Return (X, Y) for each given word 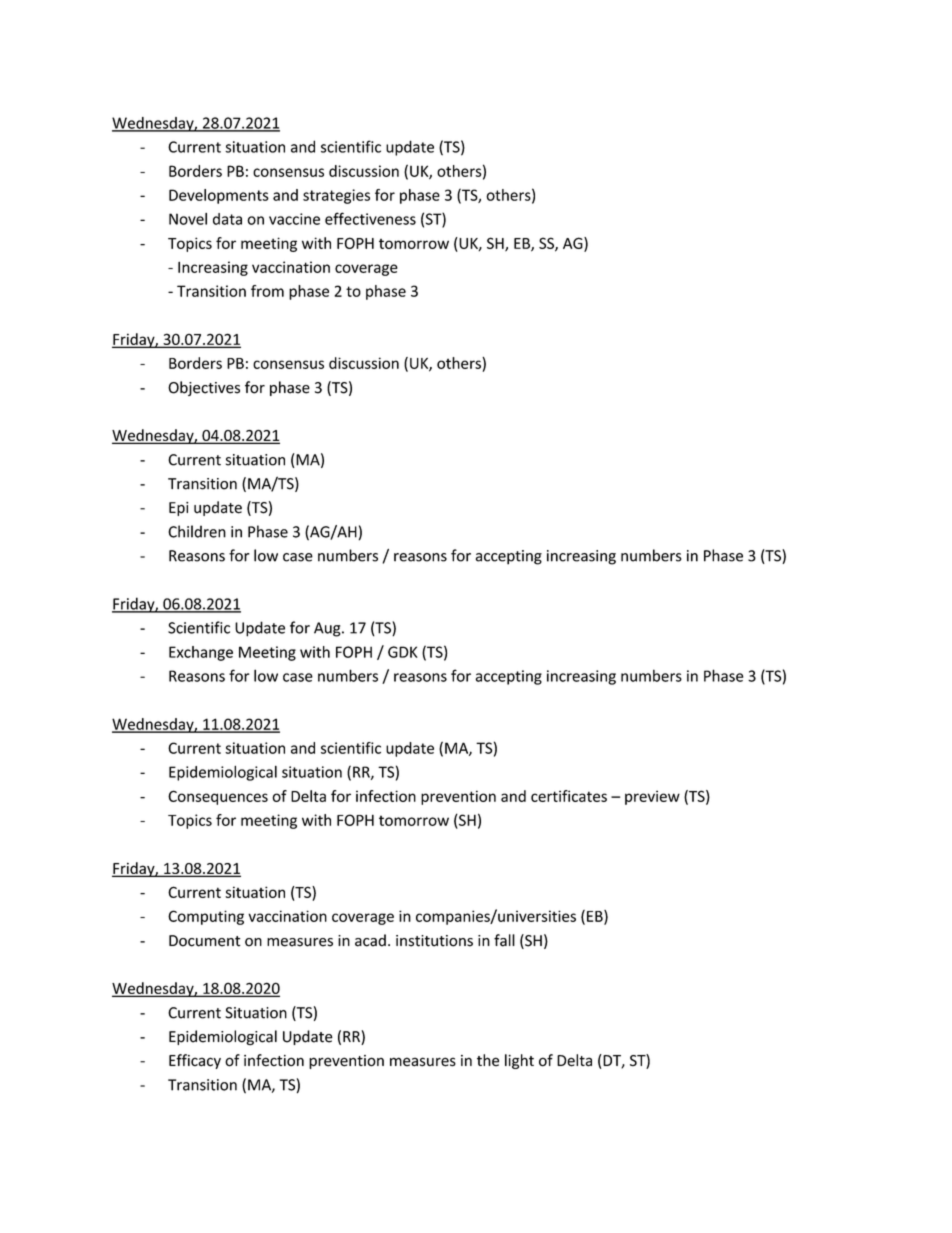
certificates (569, 796)
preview (652, 797)
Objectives (204, 388)
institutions (434, 941)
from (267, 291)
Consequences (218, 797)
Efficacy (195, 1061)
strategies (336, 196)
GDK (403, 652)
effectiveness (370, 218)
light (519, 1061)
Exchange (201, 653)
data (227, 219)
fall (504, 940)
